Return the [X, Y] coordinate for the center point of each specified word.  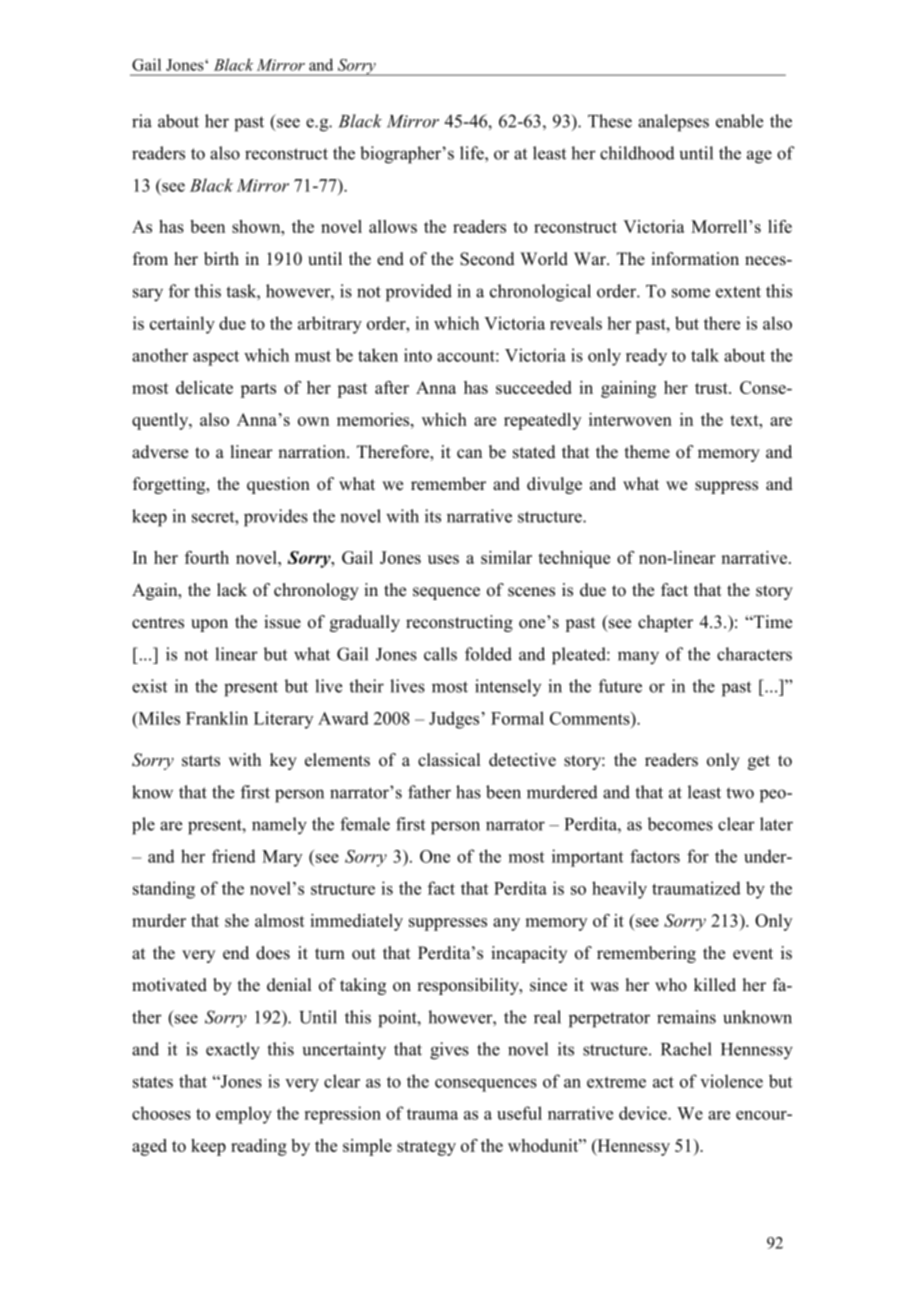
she [237, 920]
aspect [216, 358]
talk [705, 355]
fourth [207, 557]
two [740, 793]
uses [443, 559]
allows [393, 226]
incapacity [529, 954]
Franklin [217, 718]
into [418, 355]
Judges [454, 720]
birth [221, 259]
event [753, 954]
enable [739, 121]
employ [244, 1115]
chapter [665, 623]
